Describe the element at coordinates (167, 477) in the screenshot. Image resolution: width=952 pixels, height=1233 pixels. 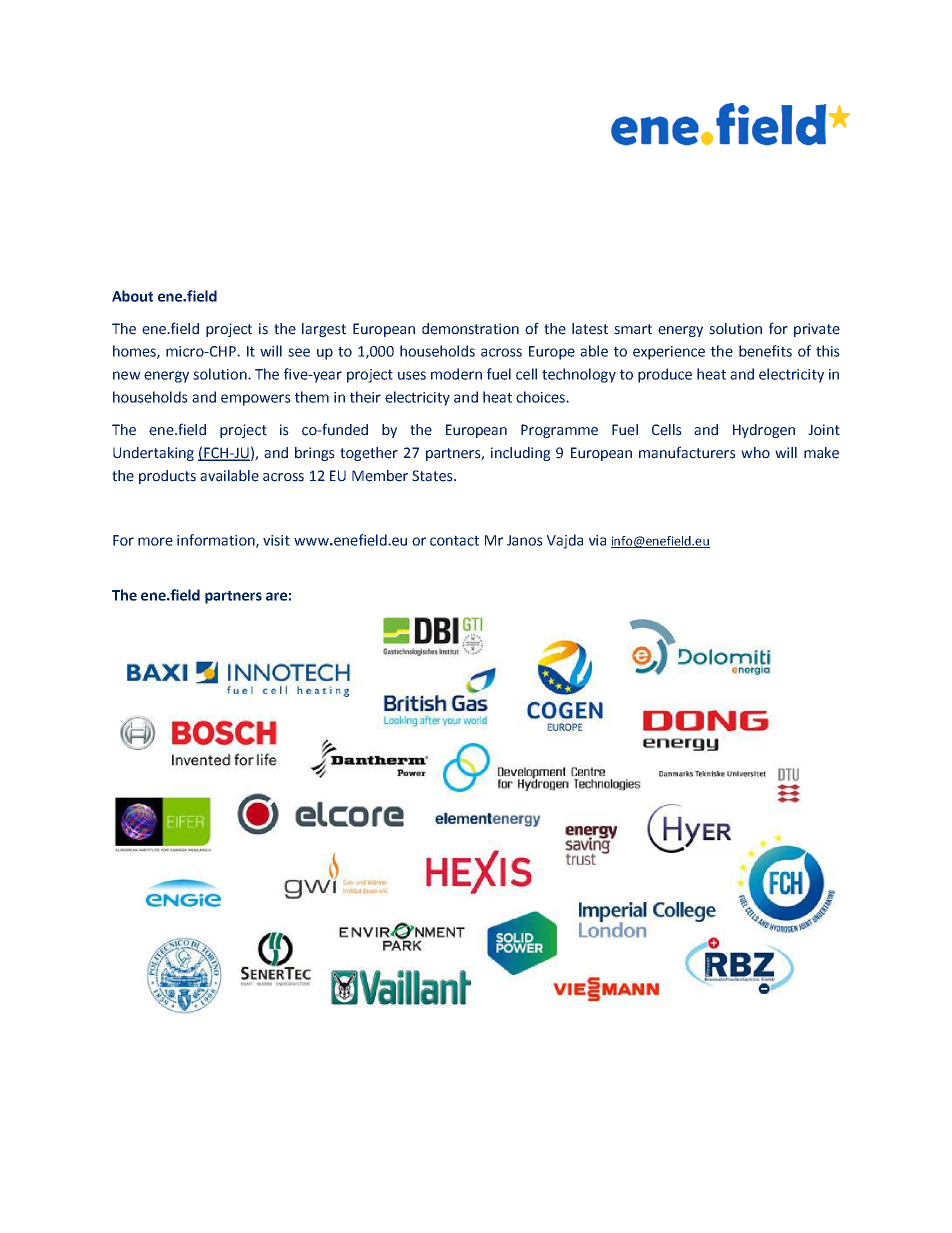
I see `products` at that location.
